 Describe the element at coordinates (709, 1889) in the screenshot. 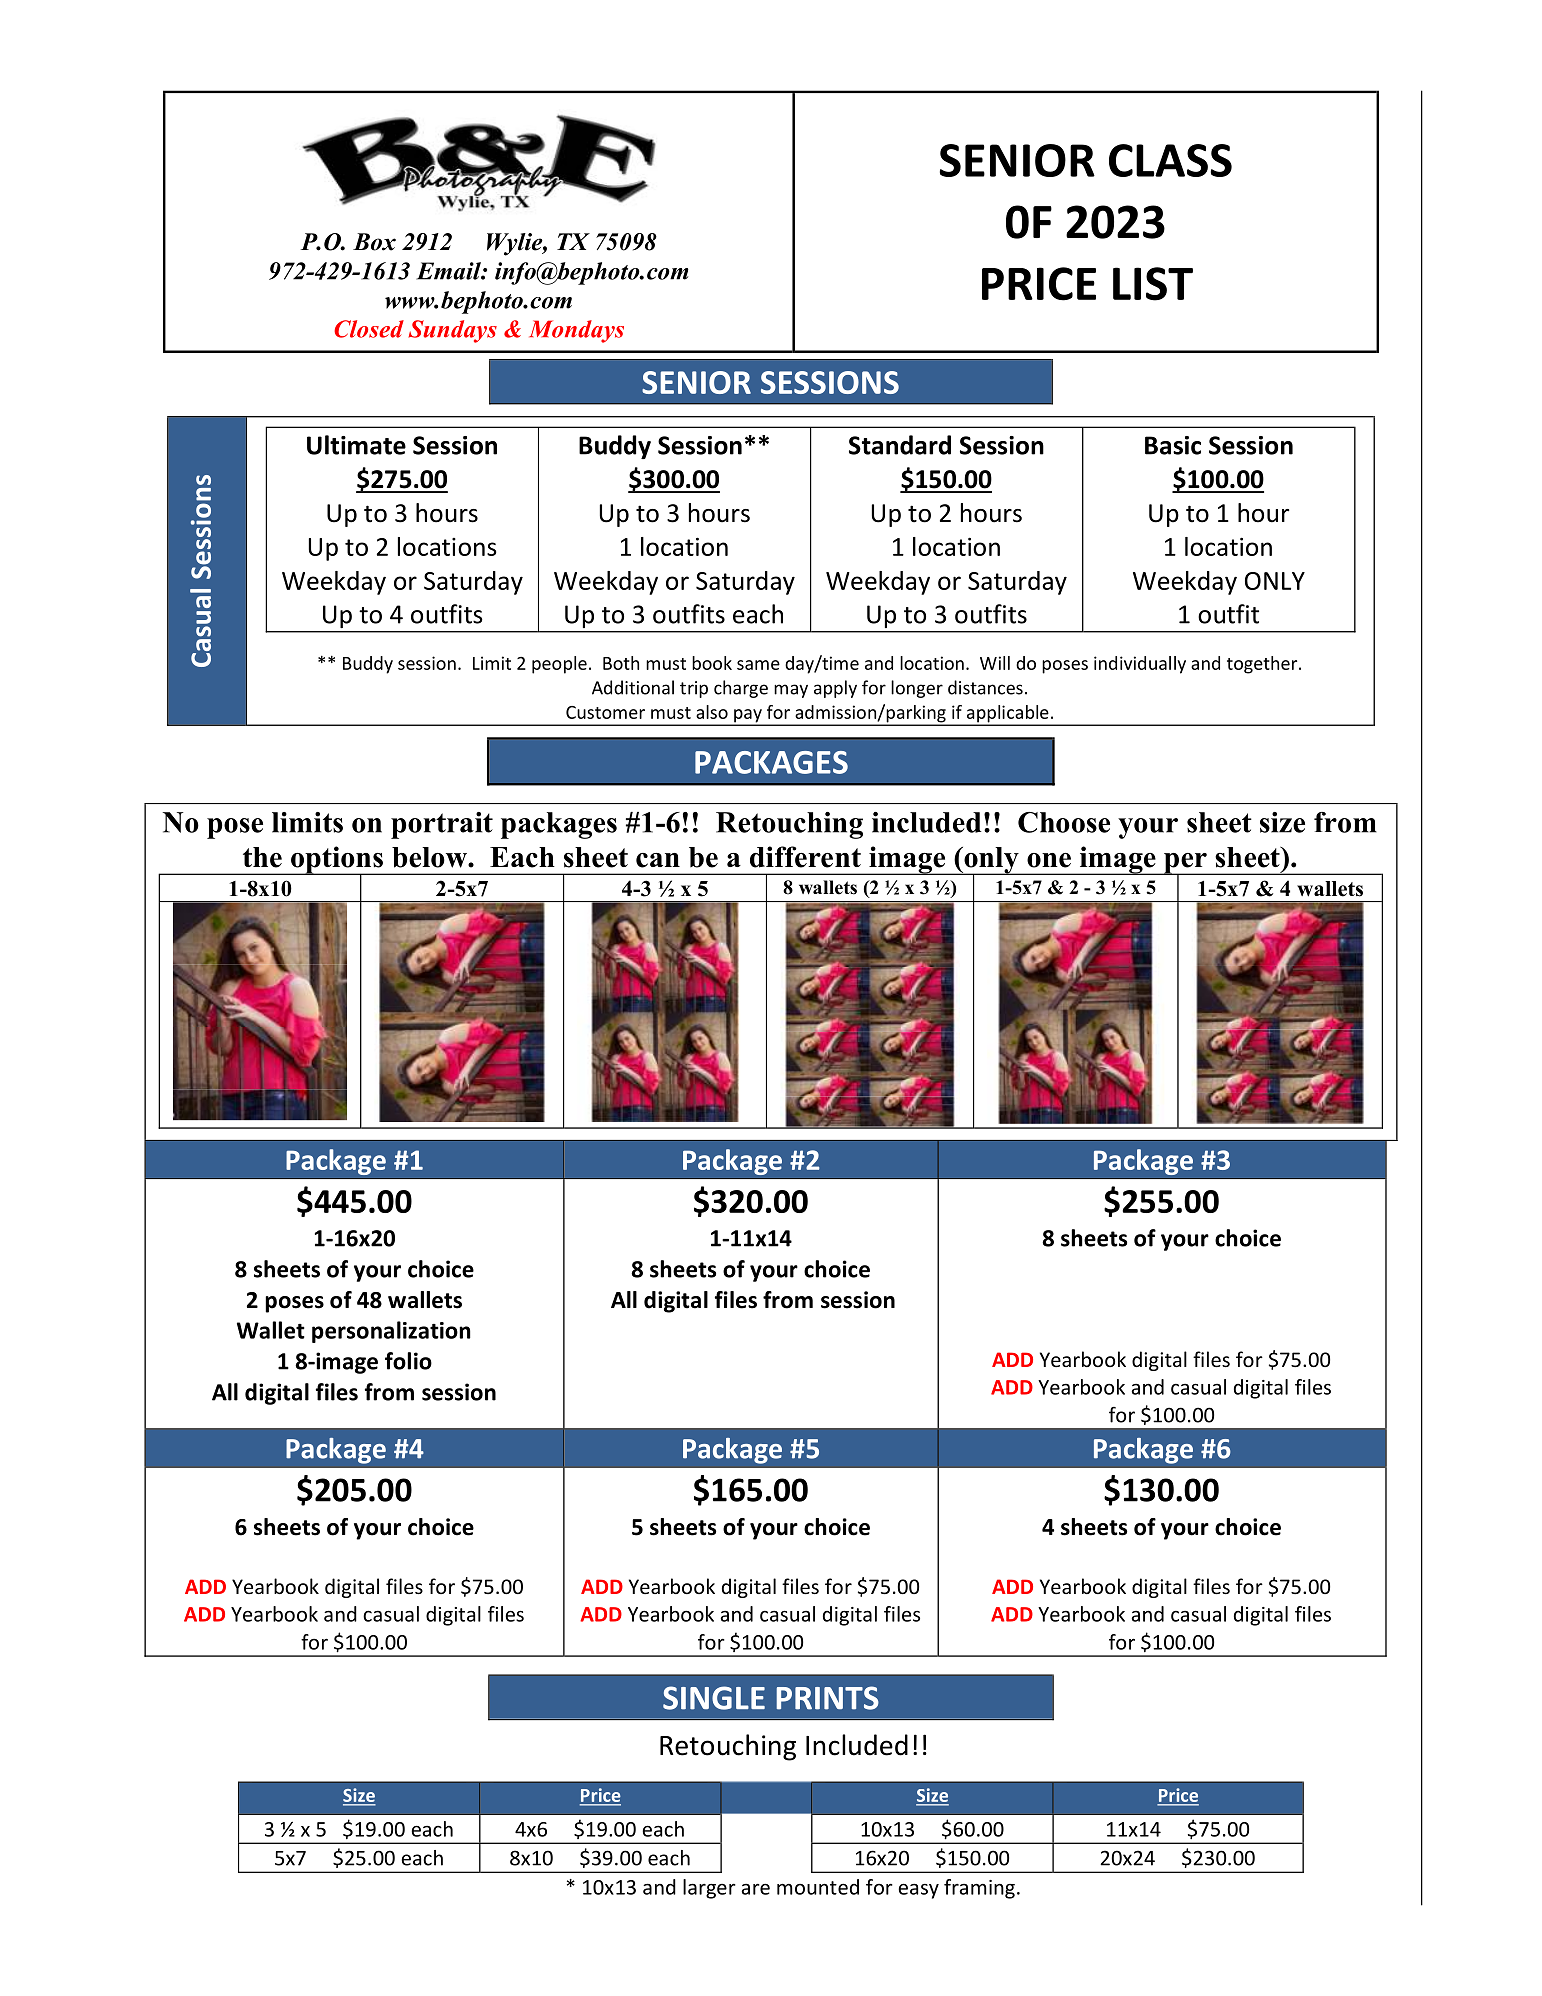

I see `larger` at that location.
